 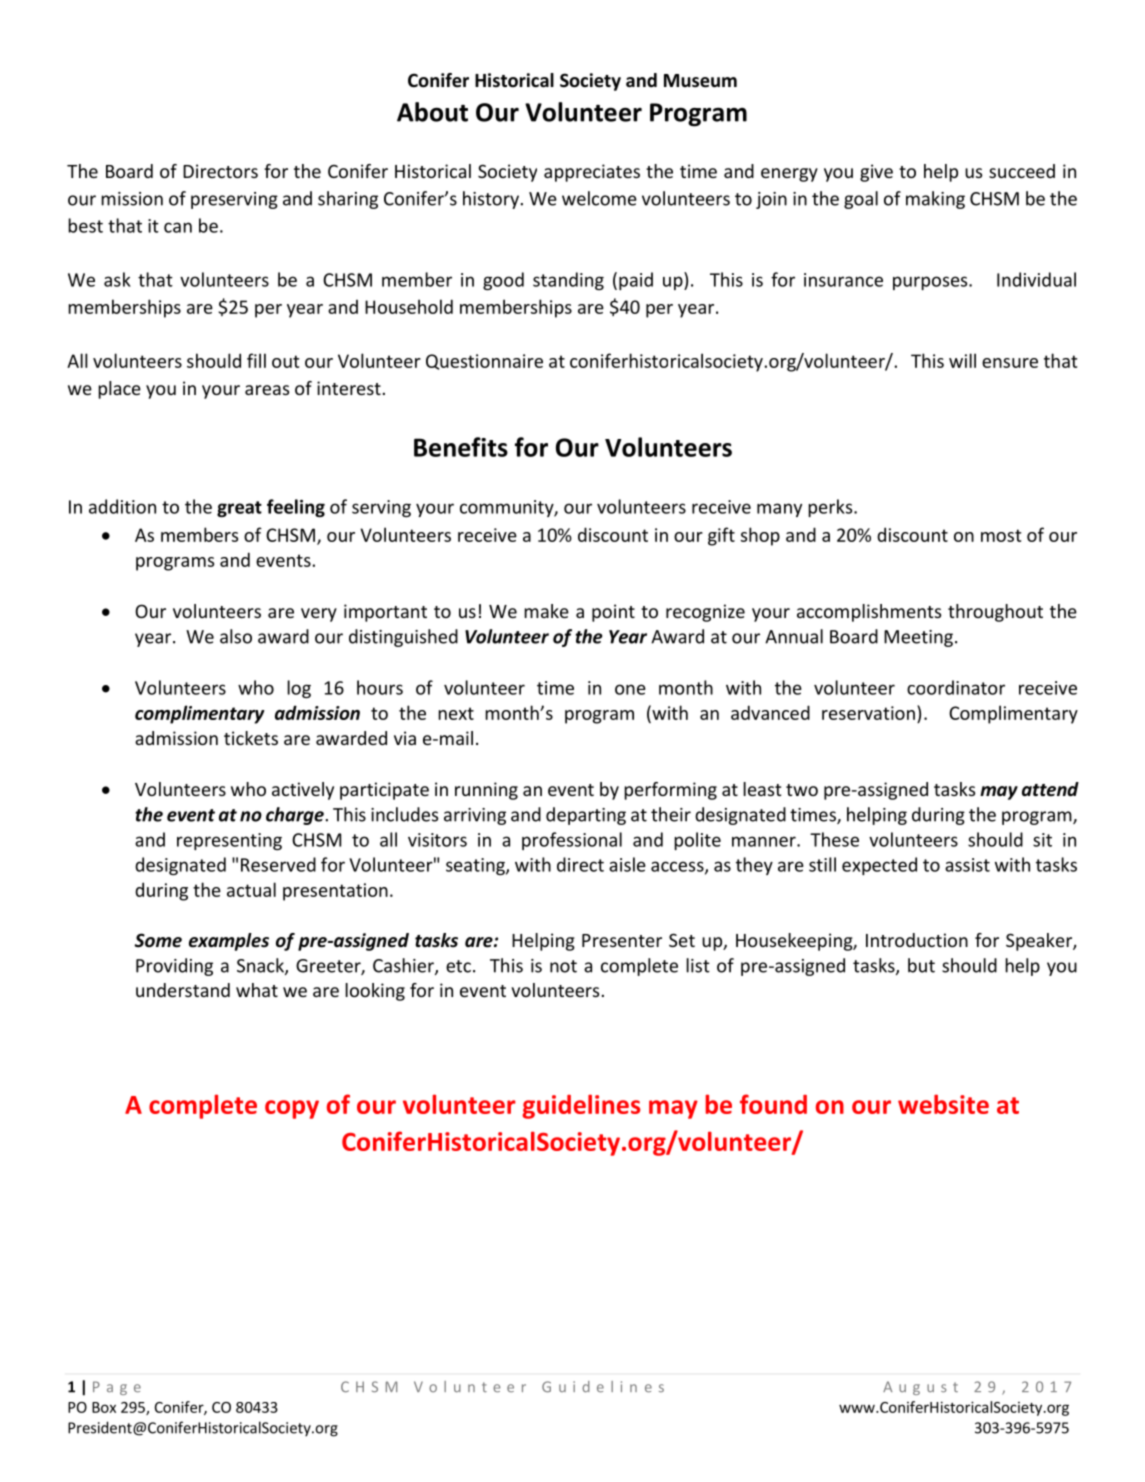 What do you see at coordinates (563, 966) in the screenshot?
I see `not` at bounding box center [563, 966].
